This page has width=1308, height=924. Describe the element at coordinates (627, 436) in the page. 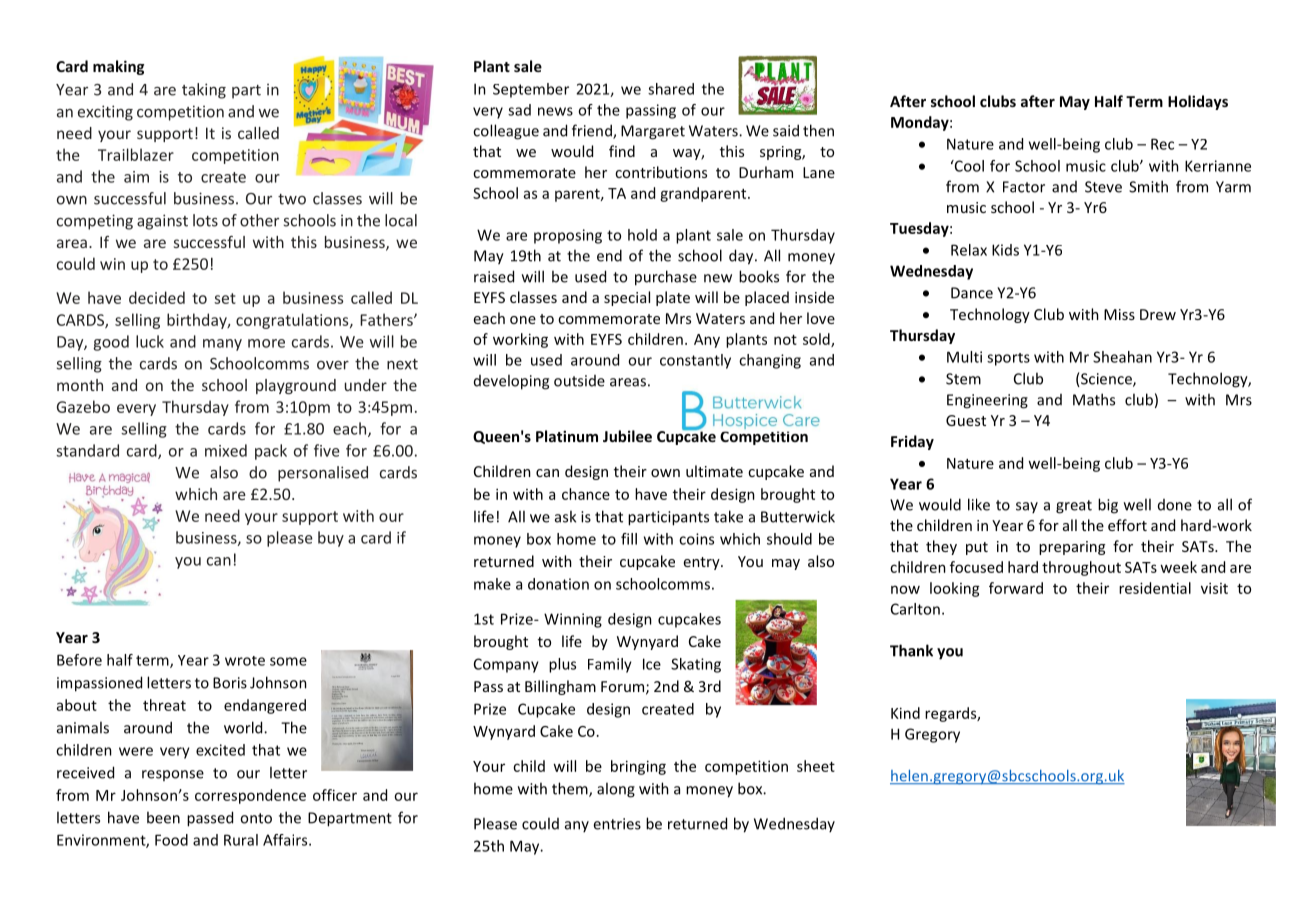

I see `Jubilee` at that location.
